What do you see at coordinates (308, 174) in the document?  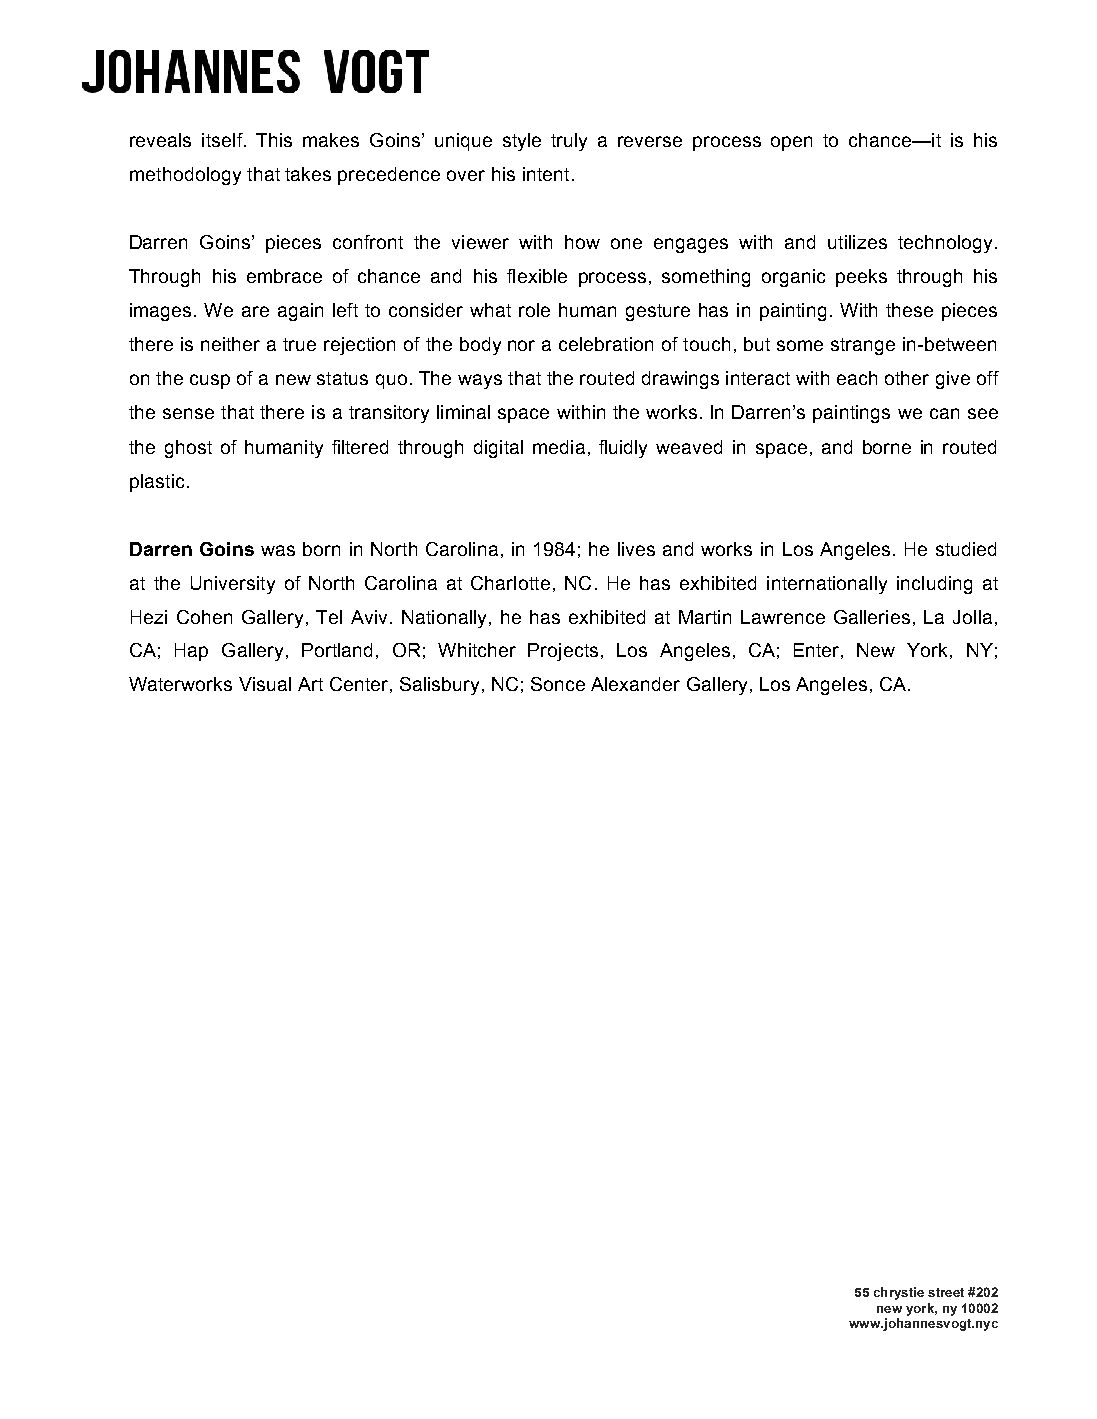 I see `takes` at bounding box center [308, 174].
